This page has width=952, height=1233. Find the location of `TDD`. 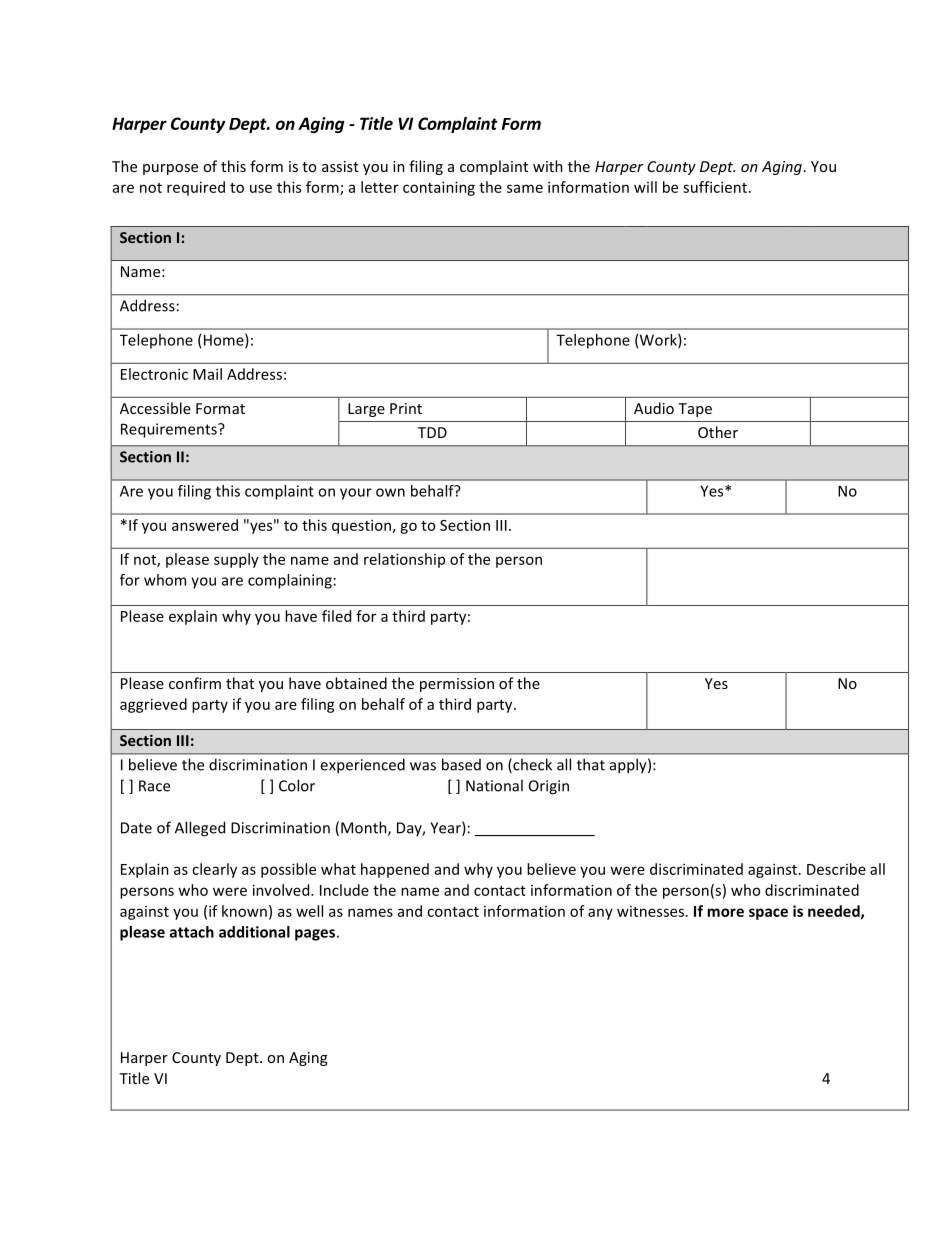

TDD is located at coordinates (432, 432).
